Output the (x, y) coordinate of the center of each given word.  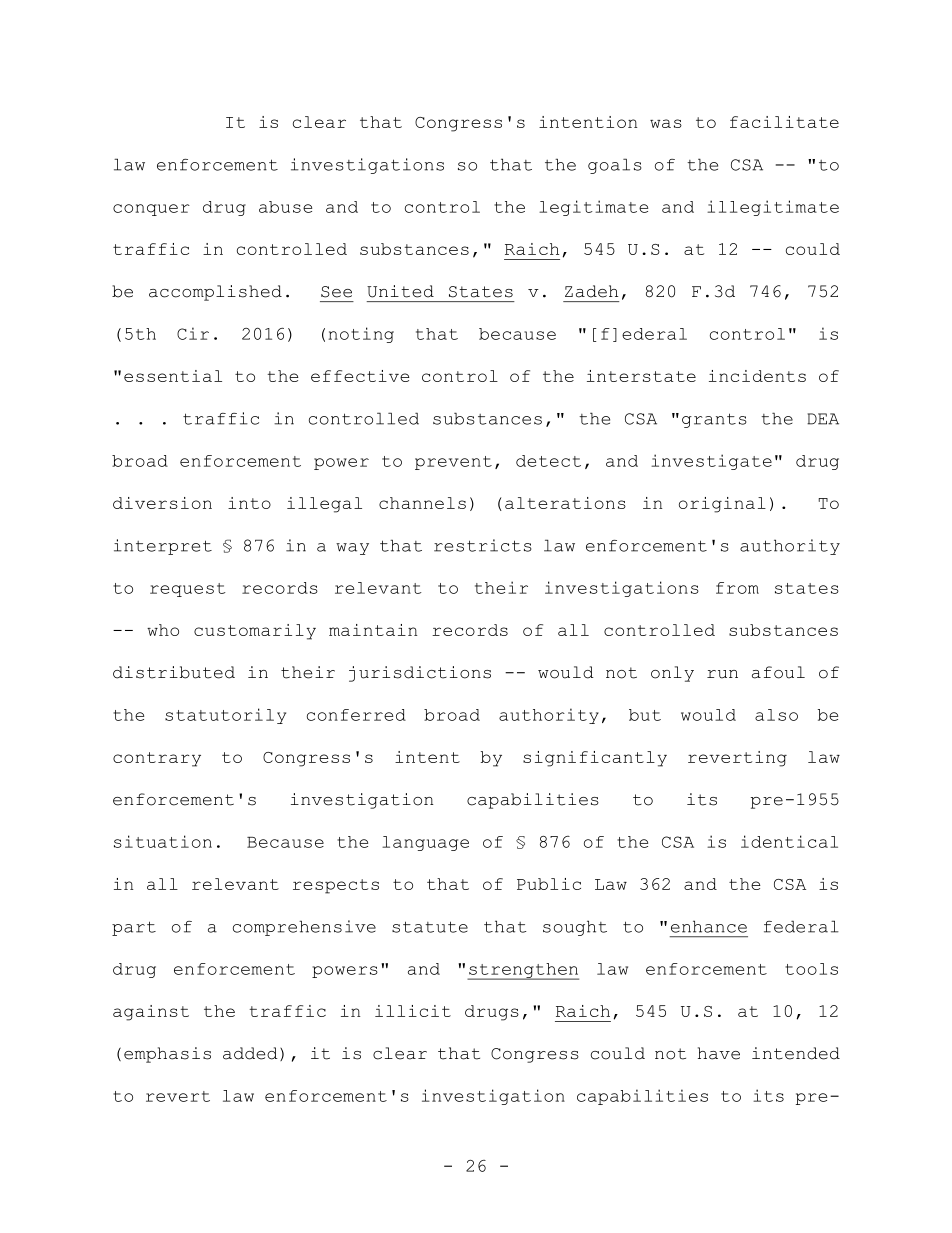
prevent (453, 463)
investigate (711, 462)
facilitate (784, 122)
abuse (285, 207)
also (776, 715)
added (250, 1053)
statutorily (225, 716)
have (719, 1053)
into (249, 503)
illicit (413, 1011)
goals (615, 166)
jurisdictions (420, 674)
